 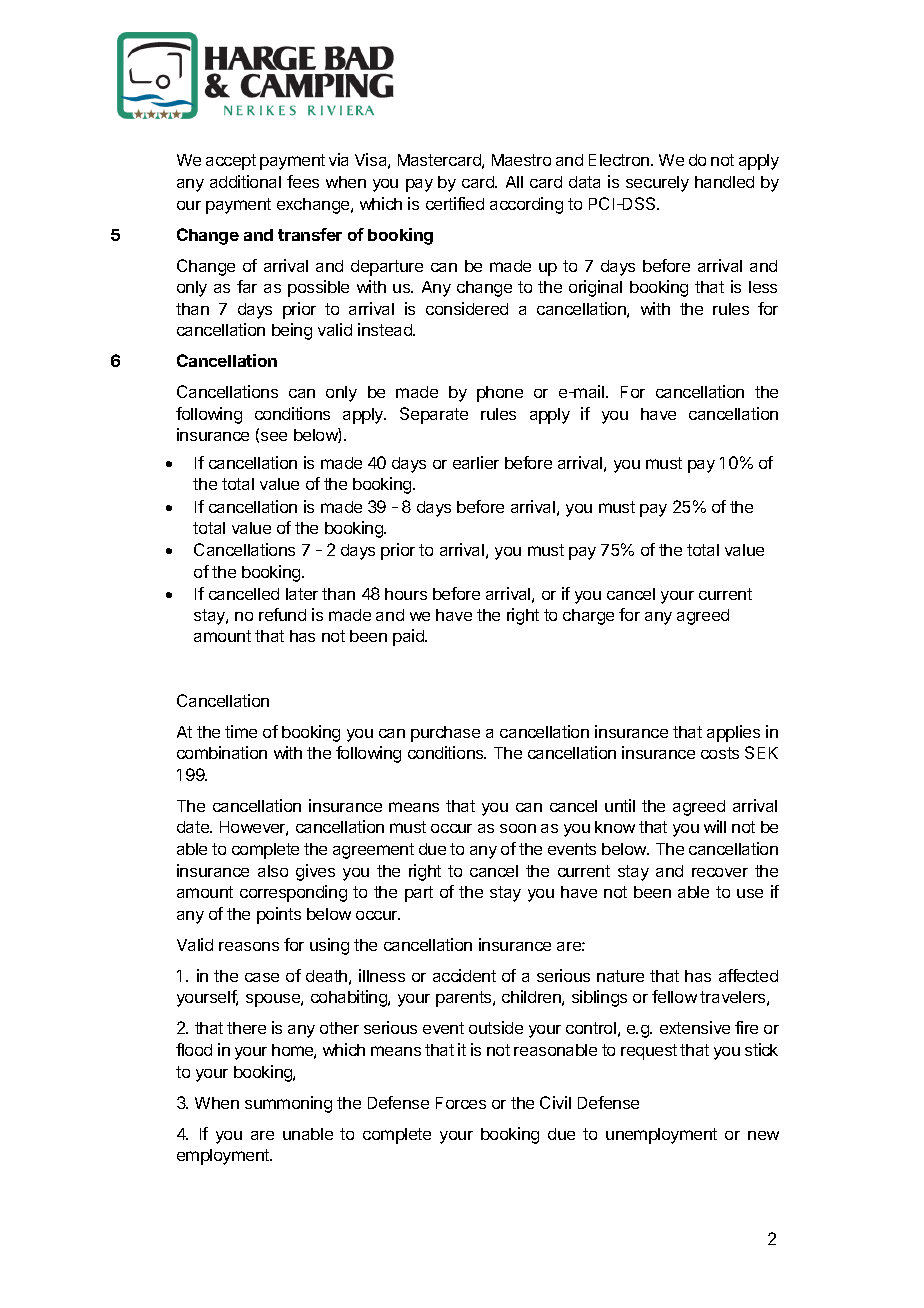 I want to click on phone, so click(x=500, y=394).
